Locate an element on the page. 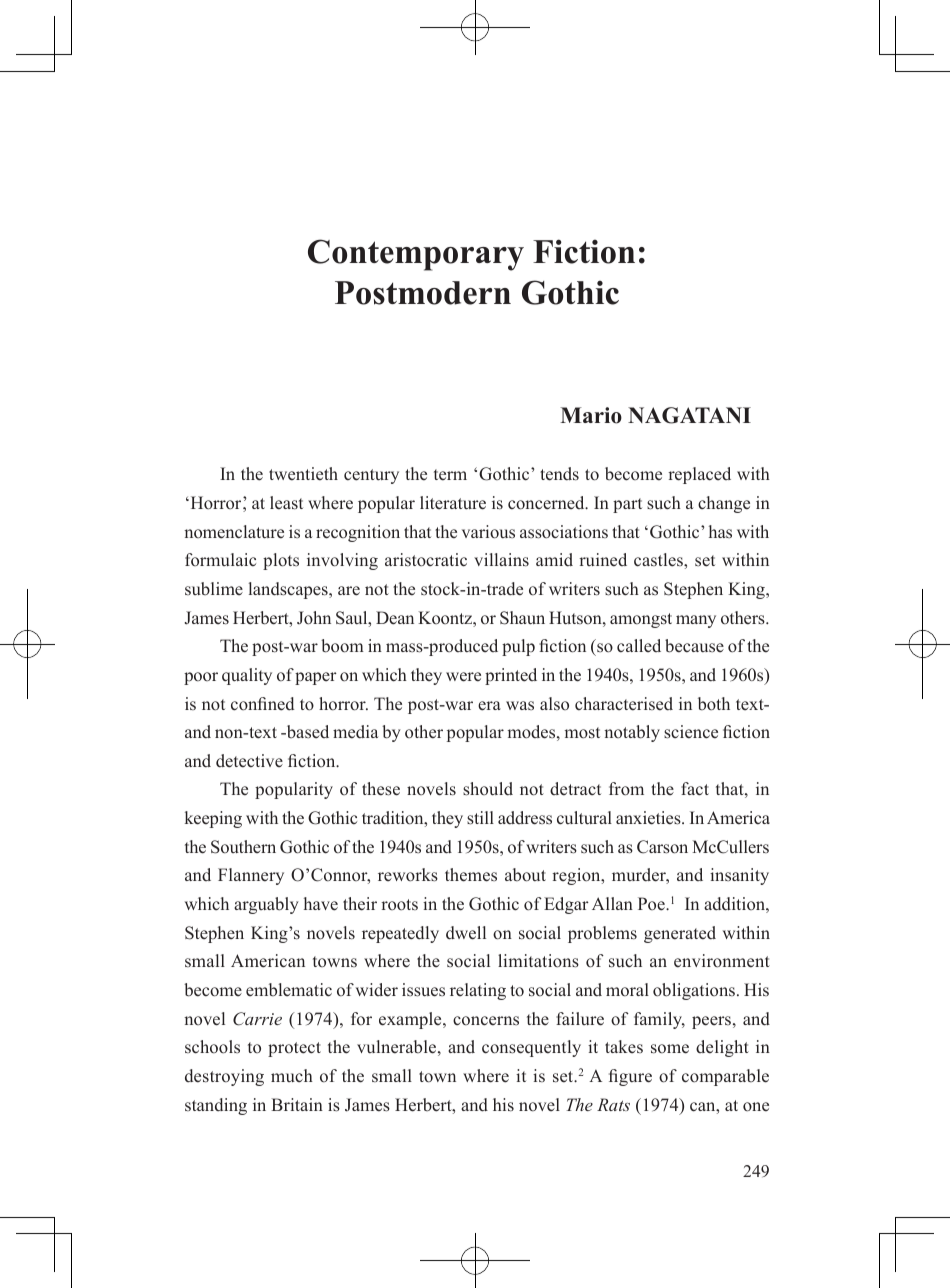 The height and width of the page is (1288, 950). Contemporary is located at coordinates (416, 255).
